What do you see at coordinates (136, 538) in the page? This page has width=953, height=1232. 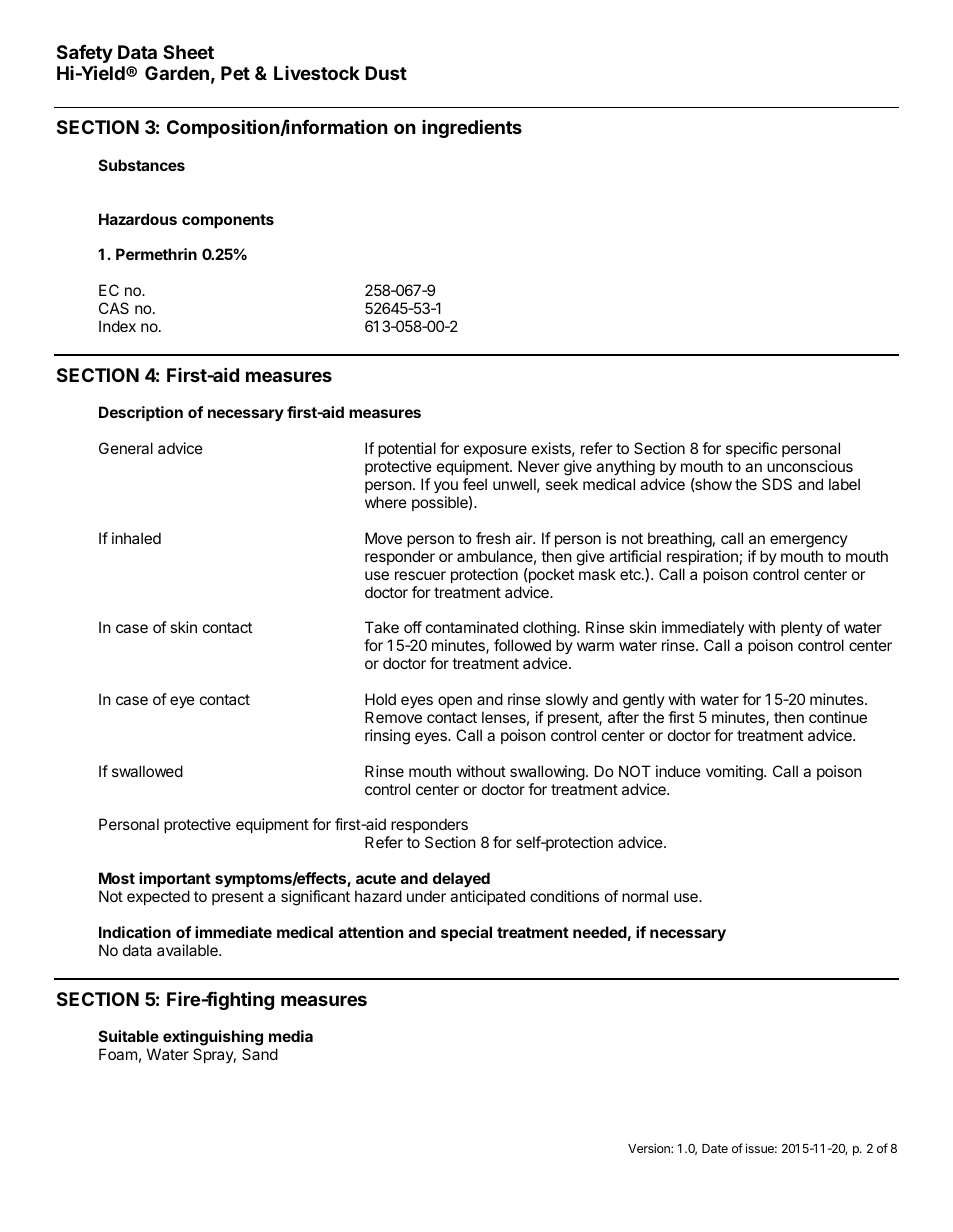 I see `inhaled` at bounding box center [136, 538].
